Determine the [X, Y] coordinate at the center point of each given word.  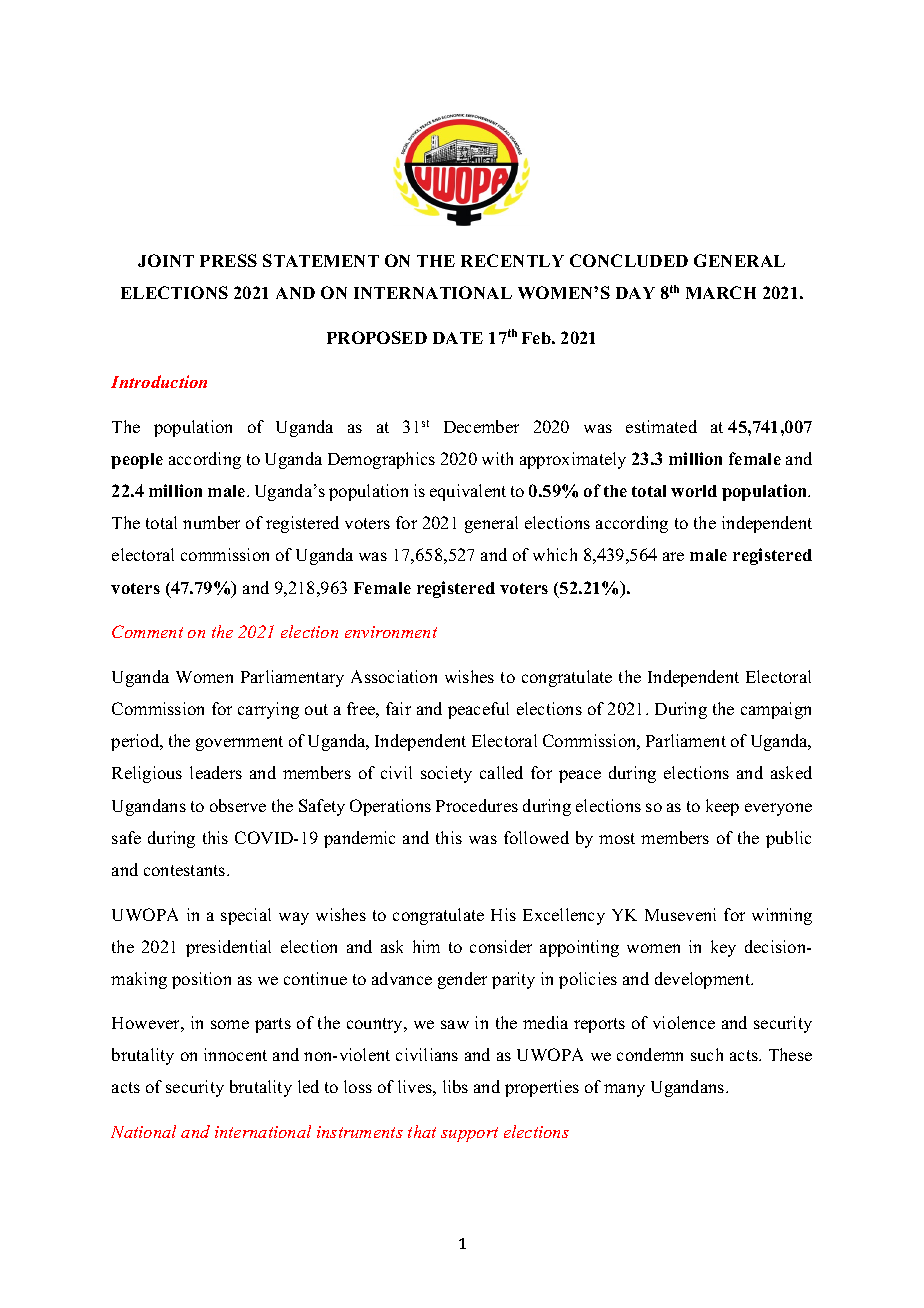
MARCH [721, 292]
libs [455, 1086]
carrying [268, 710]
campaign [776, 710]
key [723, 948]
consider [501, 946]
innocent [235, 1054]
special [246, 916]
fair [398, 708]
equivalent [468, 492]
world [694, 491]
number [211, 522]
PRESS [228, 260]
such [707, 1054]
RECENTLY [512, 260]
